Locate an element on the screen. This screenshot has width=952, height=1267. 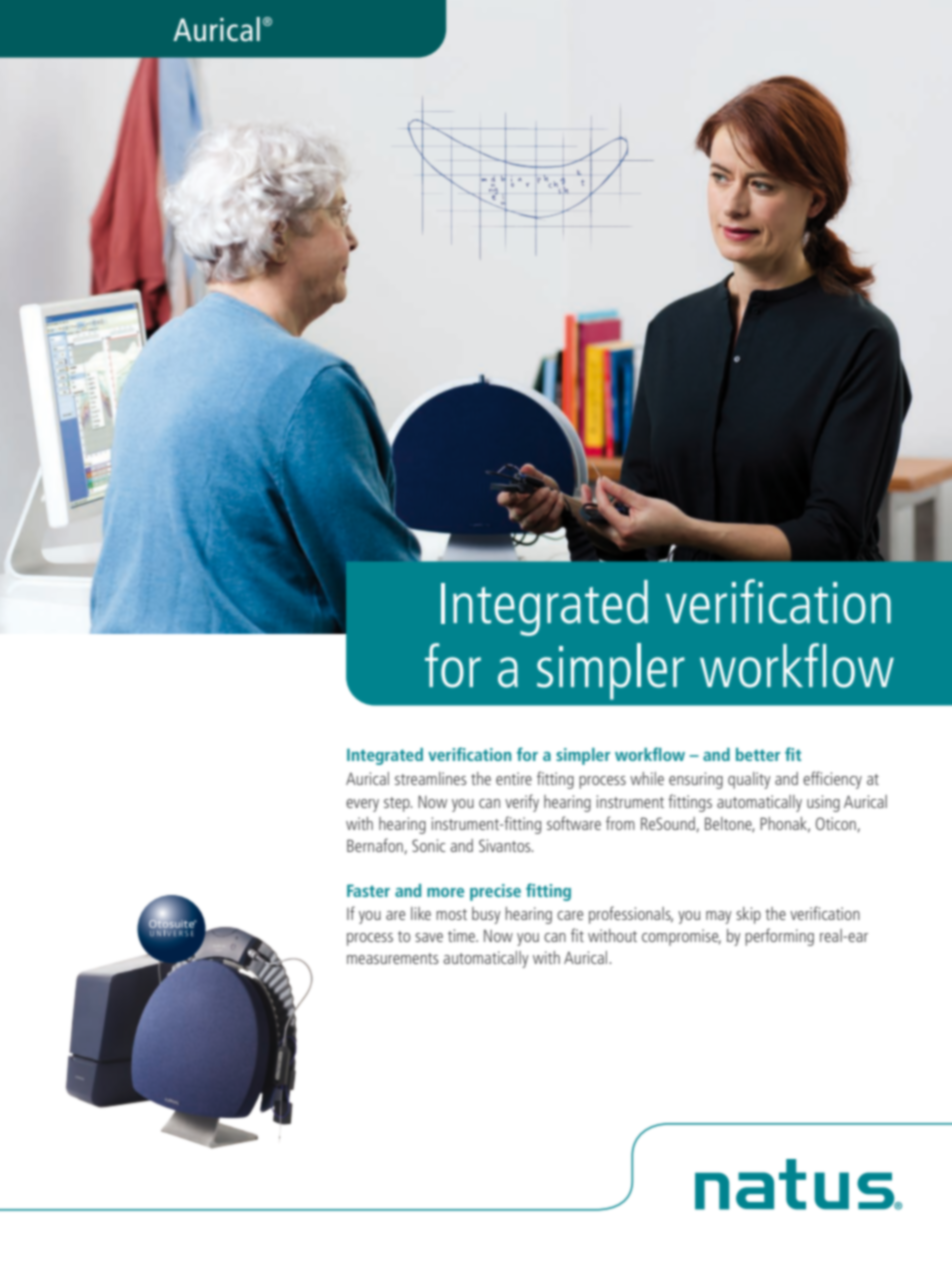
while is located at coordinates (647, 778).
